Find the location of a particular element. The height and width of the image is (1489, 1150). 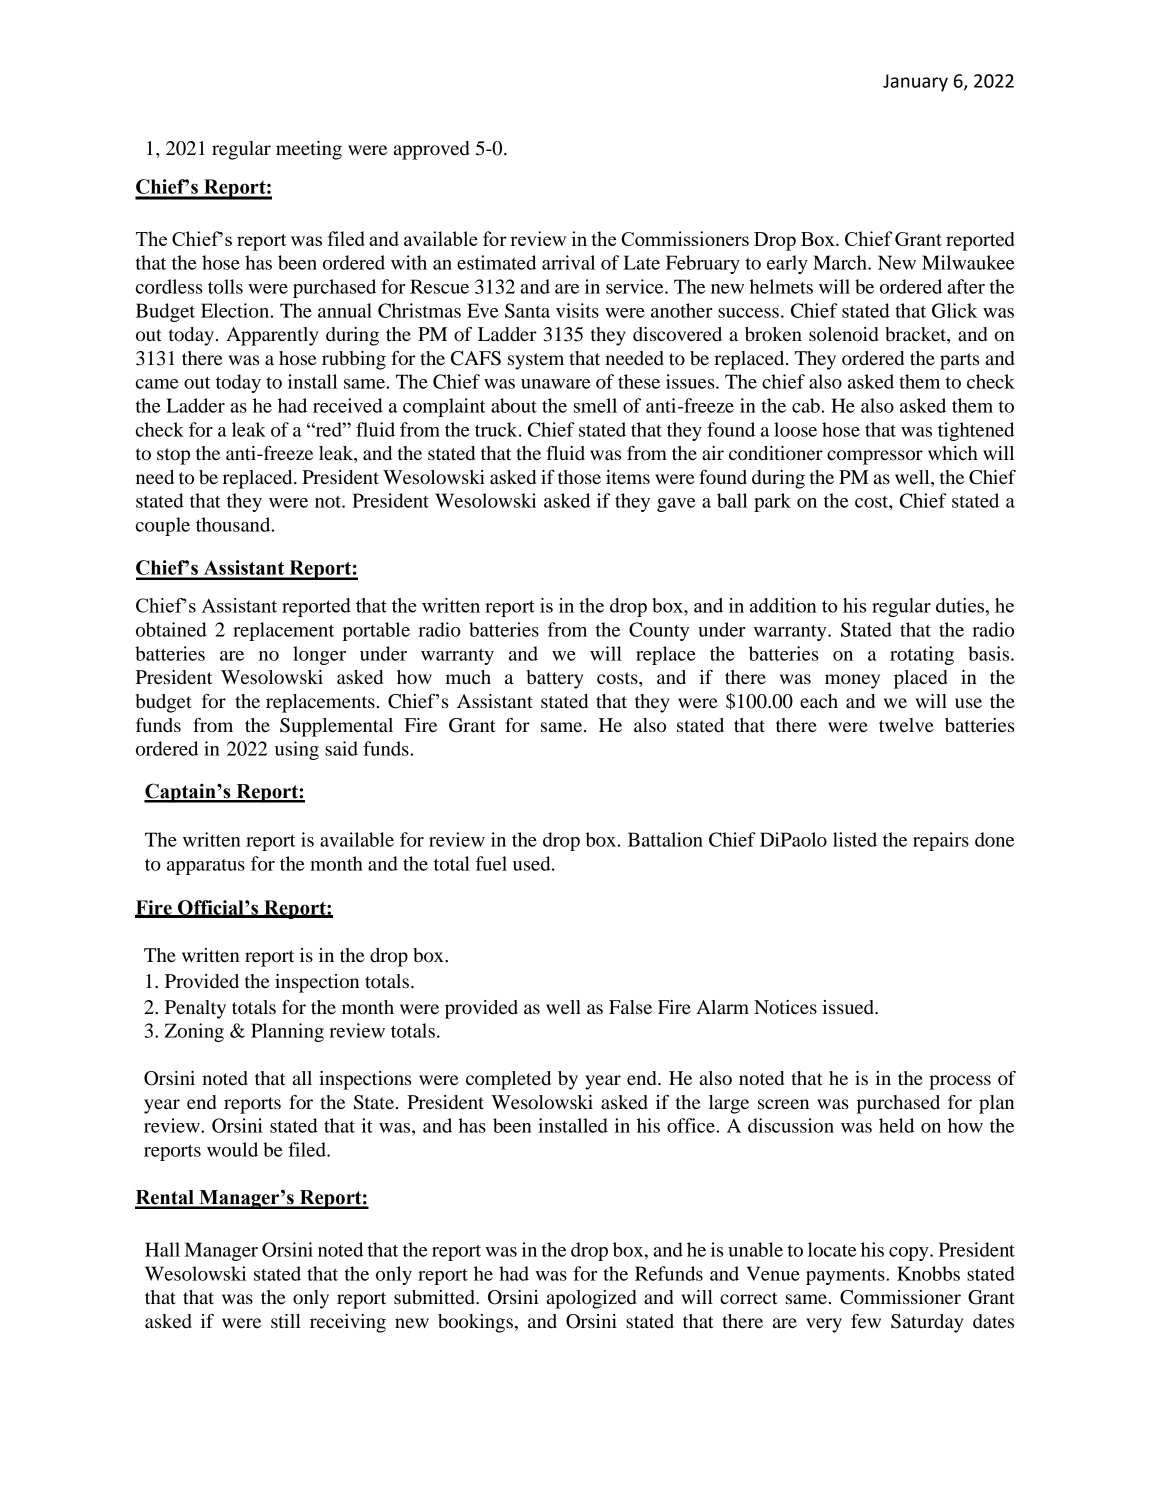

fuel is located at coordinates (491, 863).
